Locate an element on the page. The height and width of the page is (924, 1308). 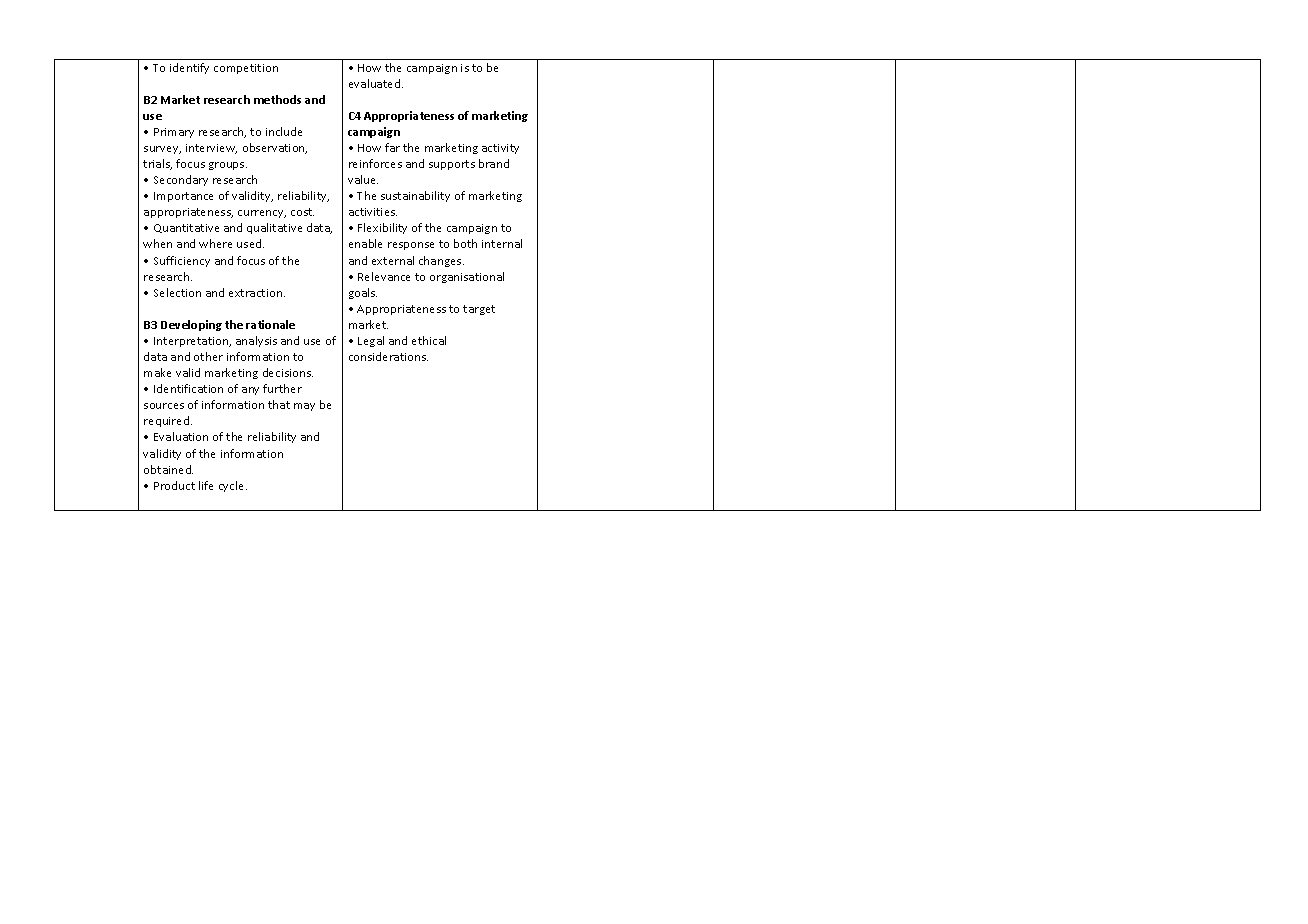
identify is located at coordinates (189, 68).
